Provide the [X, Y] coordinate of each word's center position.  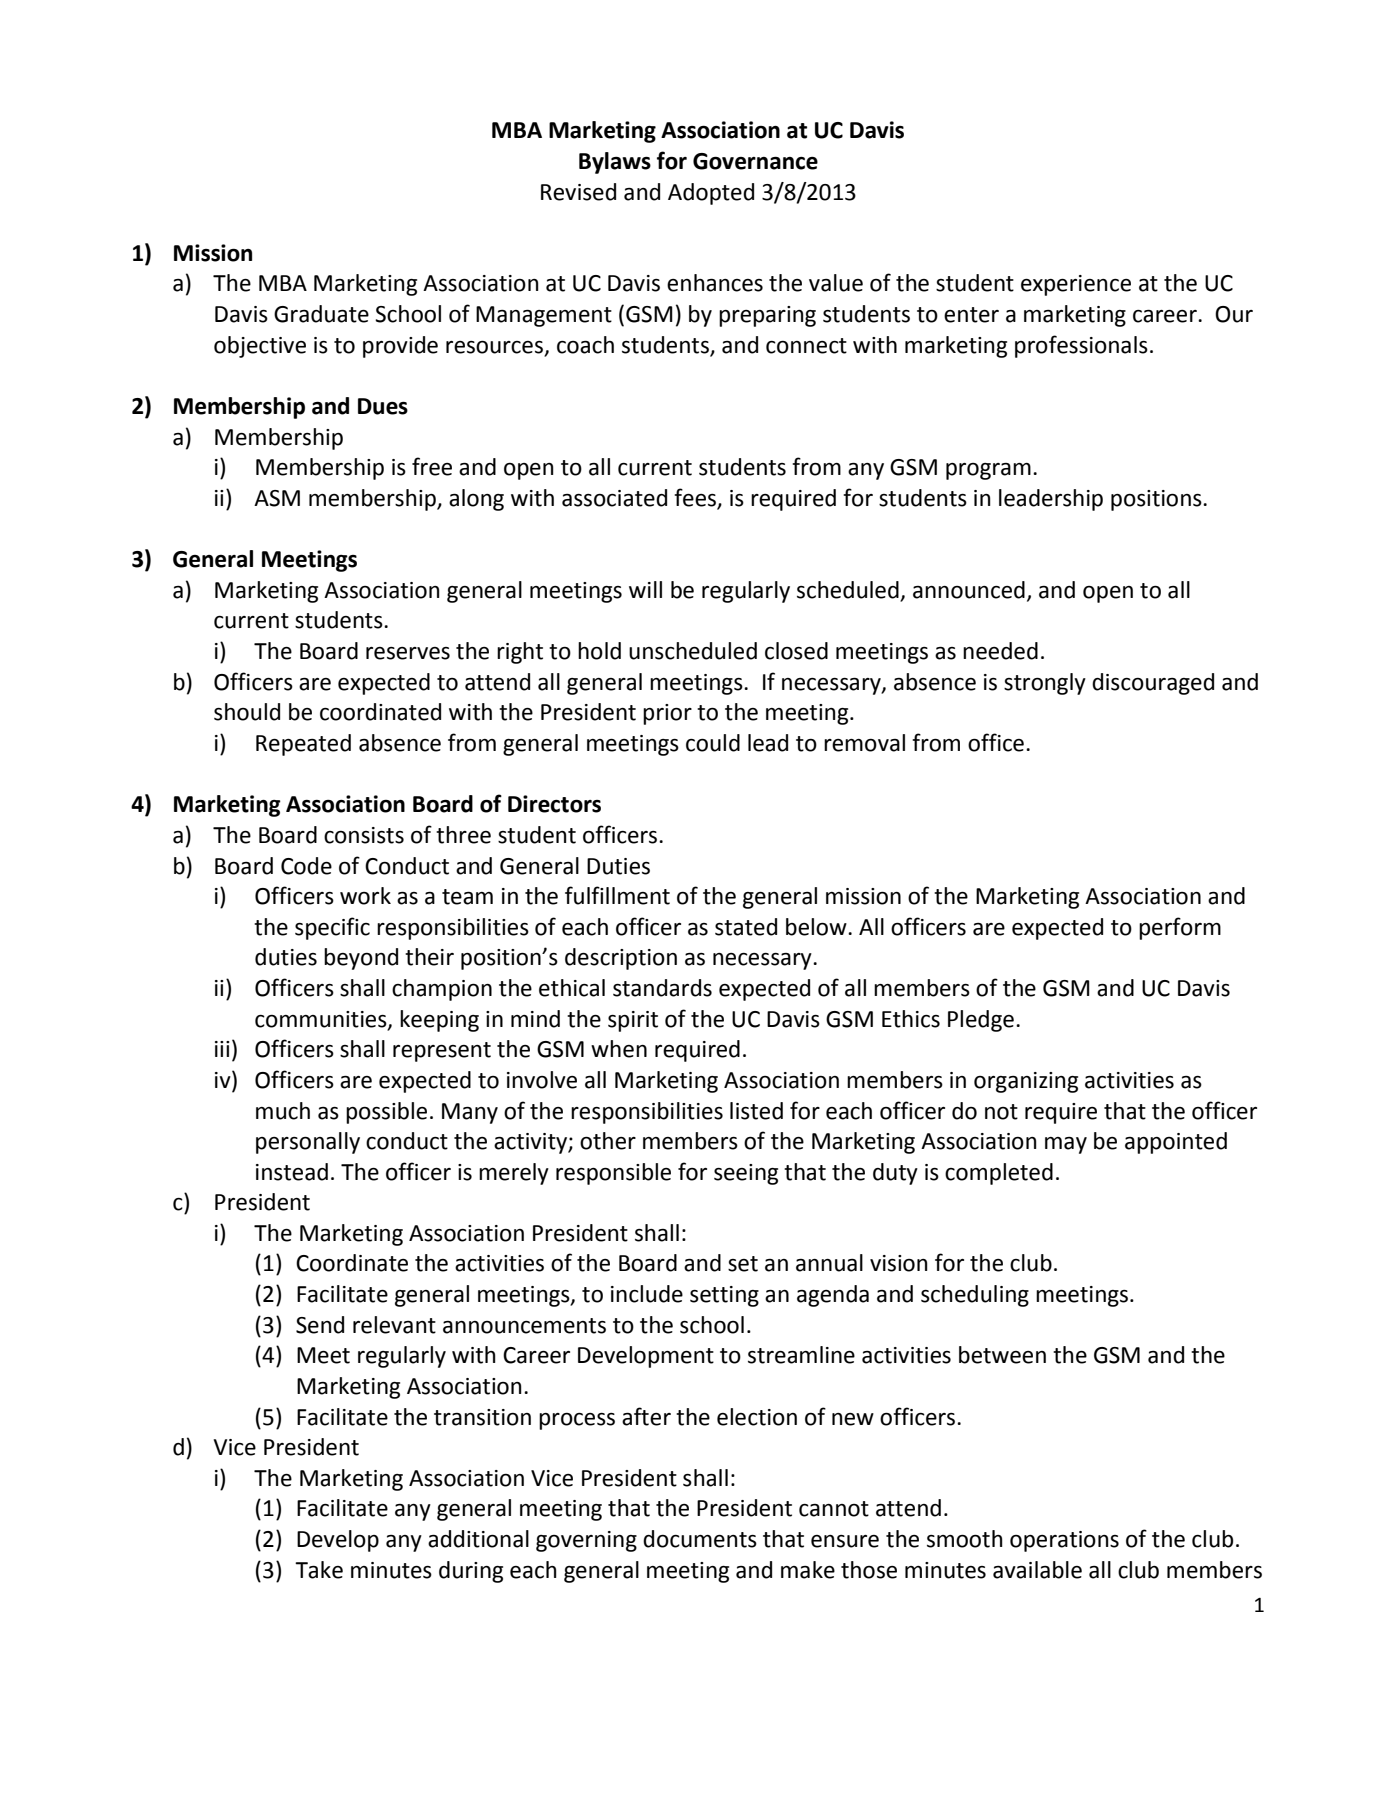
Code [306, 866]
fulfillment [617, 895]
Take [319, 1570]
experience [1076, 285]
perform [1180, 928]
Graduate [321, 314]
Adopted [711, 194]
